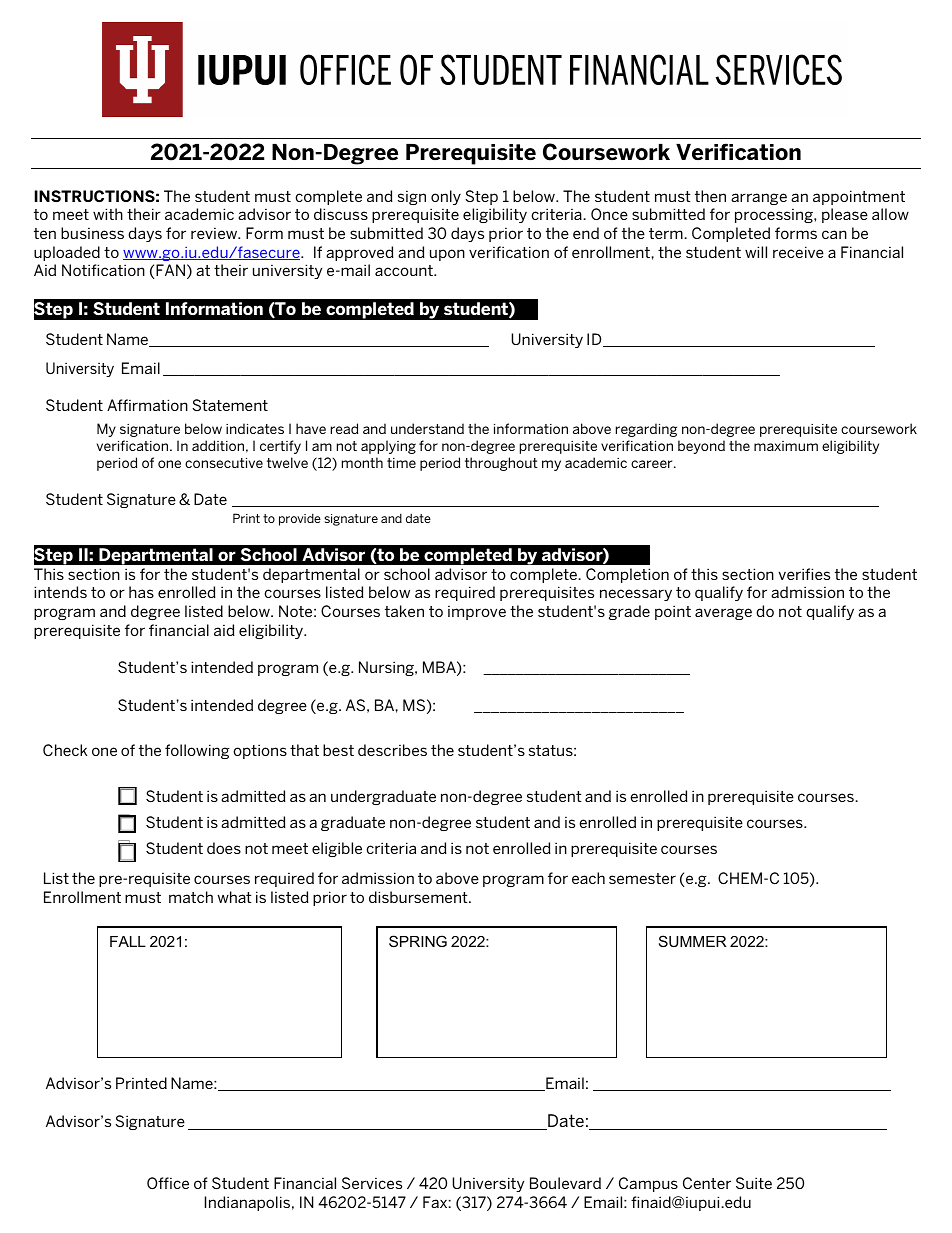  Describe the element at coordinates (392, 750) in the image. I see `describes` at that location.
